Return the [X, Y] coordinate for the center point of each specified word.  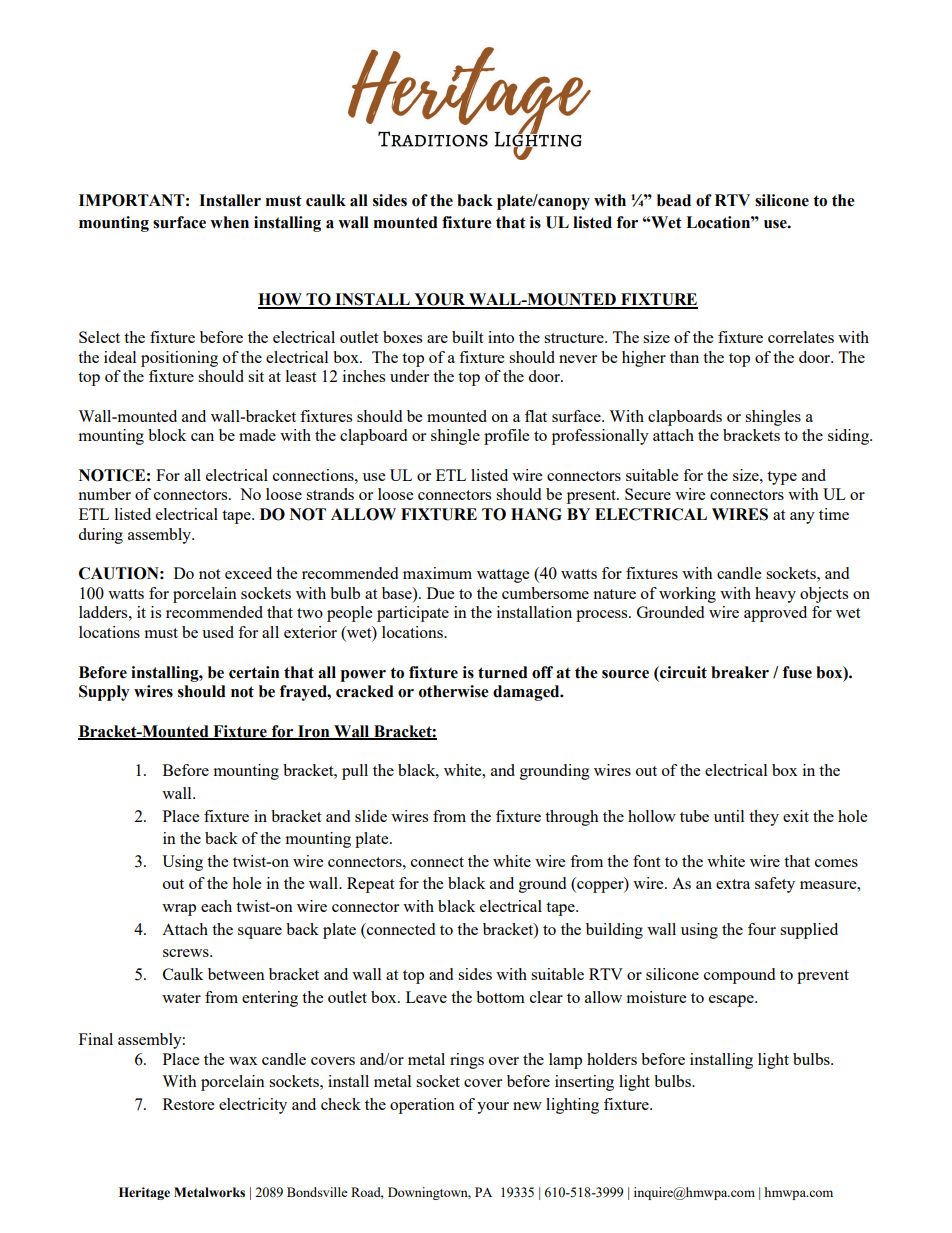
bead [674, 200]
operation [422, 1106]
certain [254, 672]
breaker [740, 672]
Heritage [144, 1193]
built [467, 337]
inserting [584, 1083]
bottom [500, 997]
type [782, 478]
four [762, 929]
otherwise [454, 691]
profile [506, 437]
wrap [179, 910]
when [229, 222]
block [167, 435]
